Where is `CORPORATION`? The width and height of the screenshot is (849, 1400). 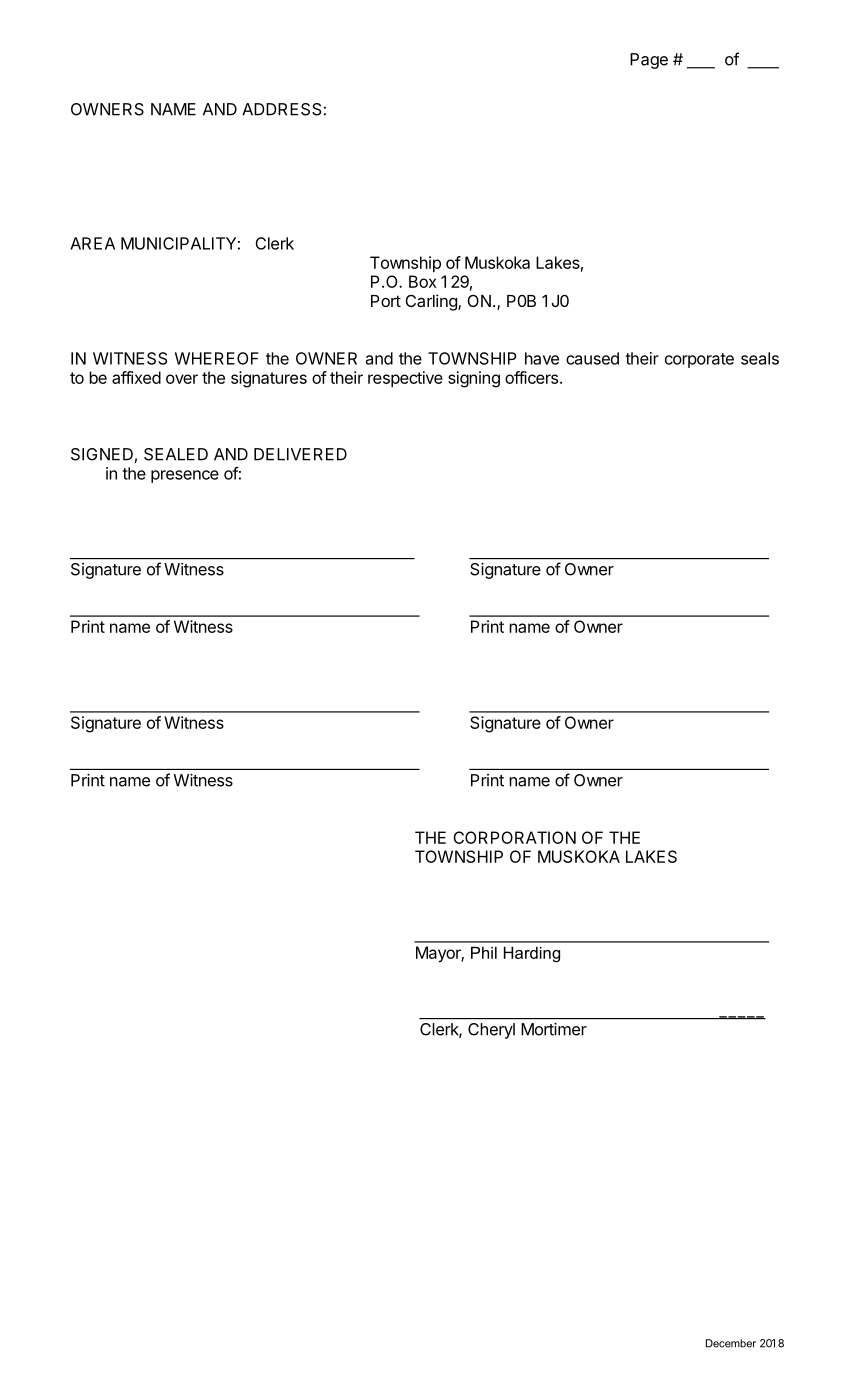
CORPORATION is located at coordinates (514, 837).
